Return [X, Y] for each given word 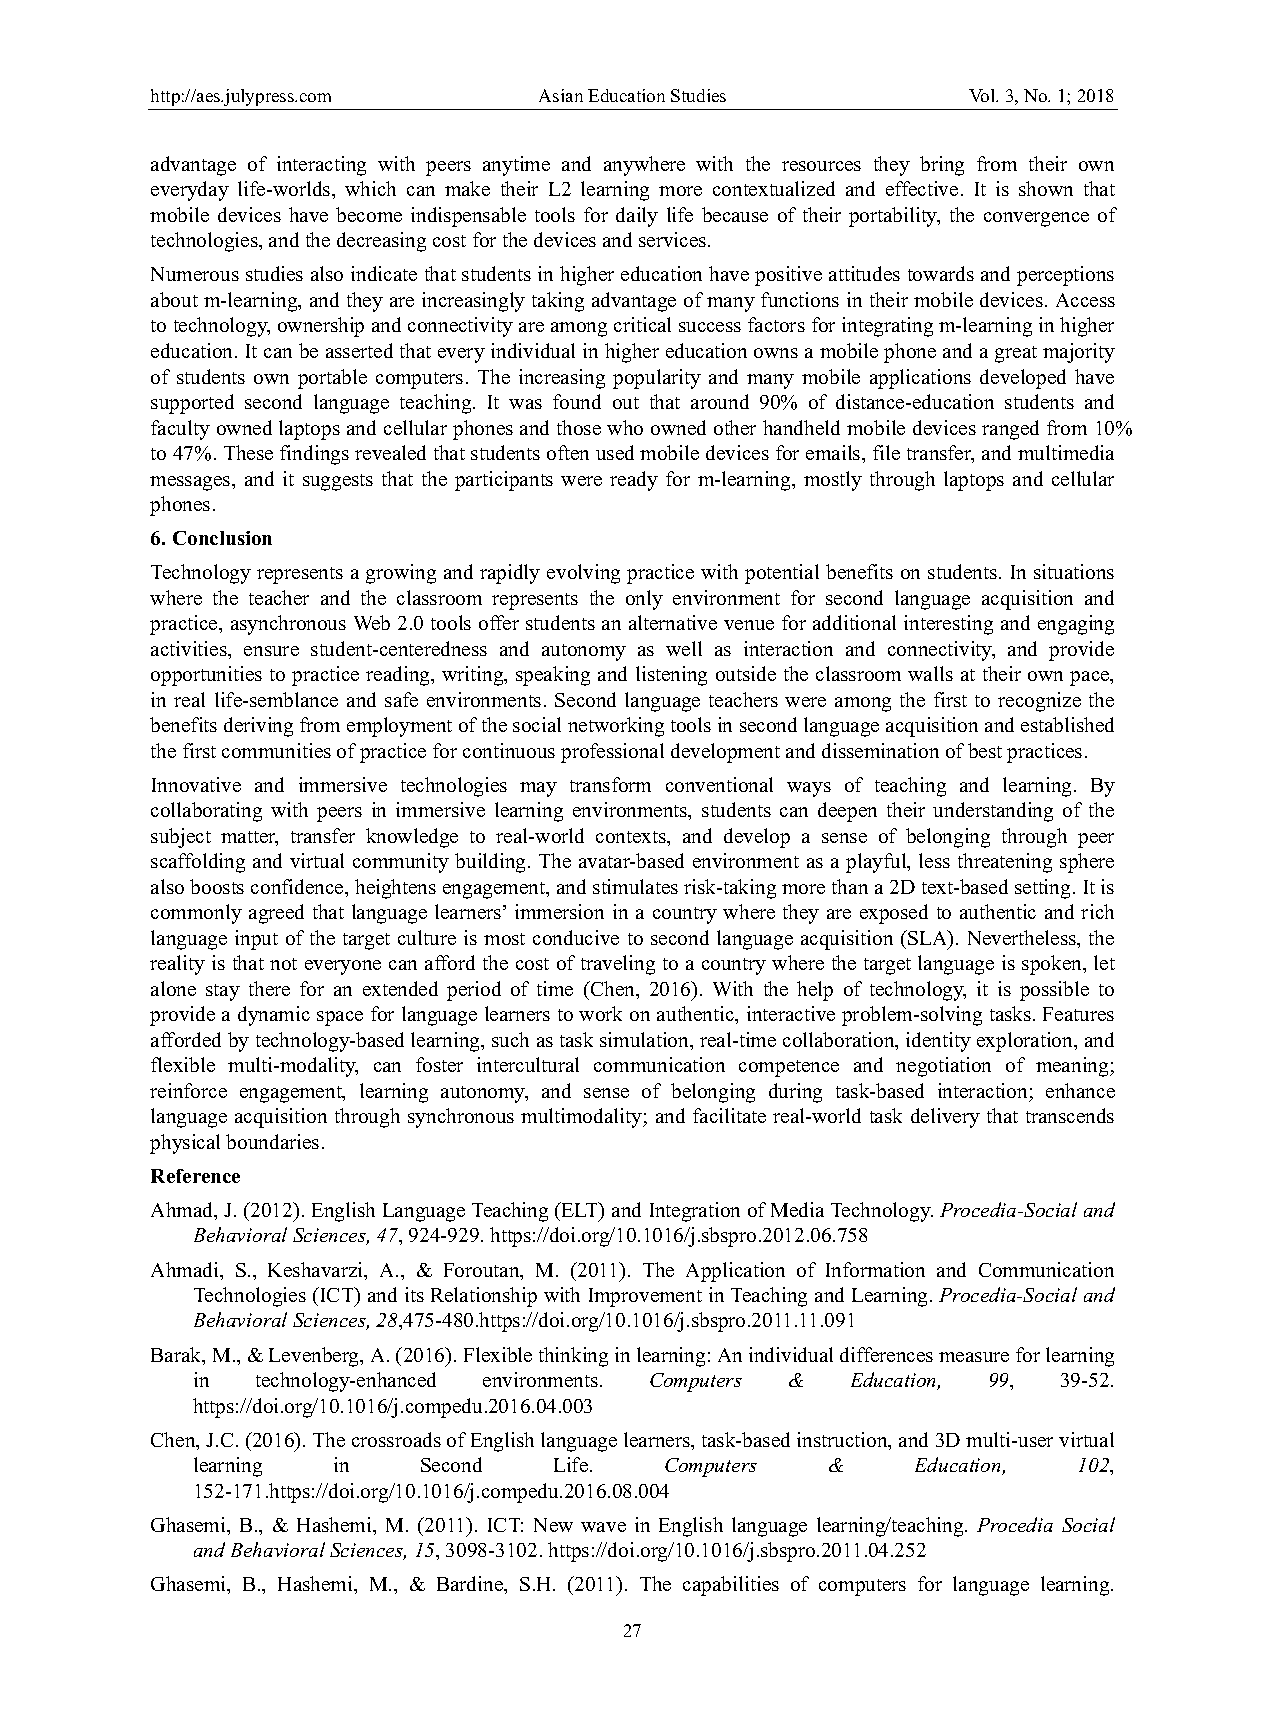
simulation [646, 1041]
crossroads [396, 1439]
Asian [561, 95]
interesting [948, 625]
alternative [673, 622]
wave [603, 1527]
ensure [271, 651]
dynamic [274, 1016]
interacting [321, 166]
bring [942, 166]
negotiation [943, 1067]
